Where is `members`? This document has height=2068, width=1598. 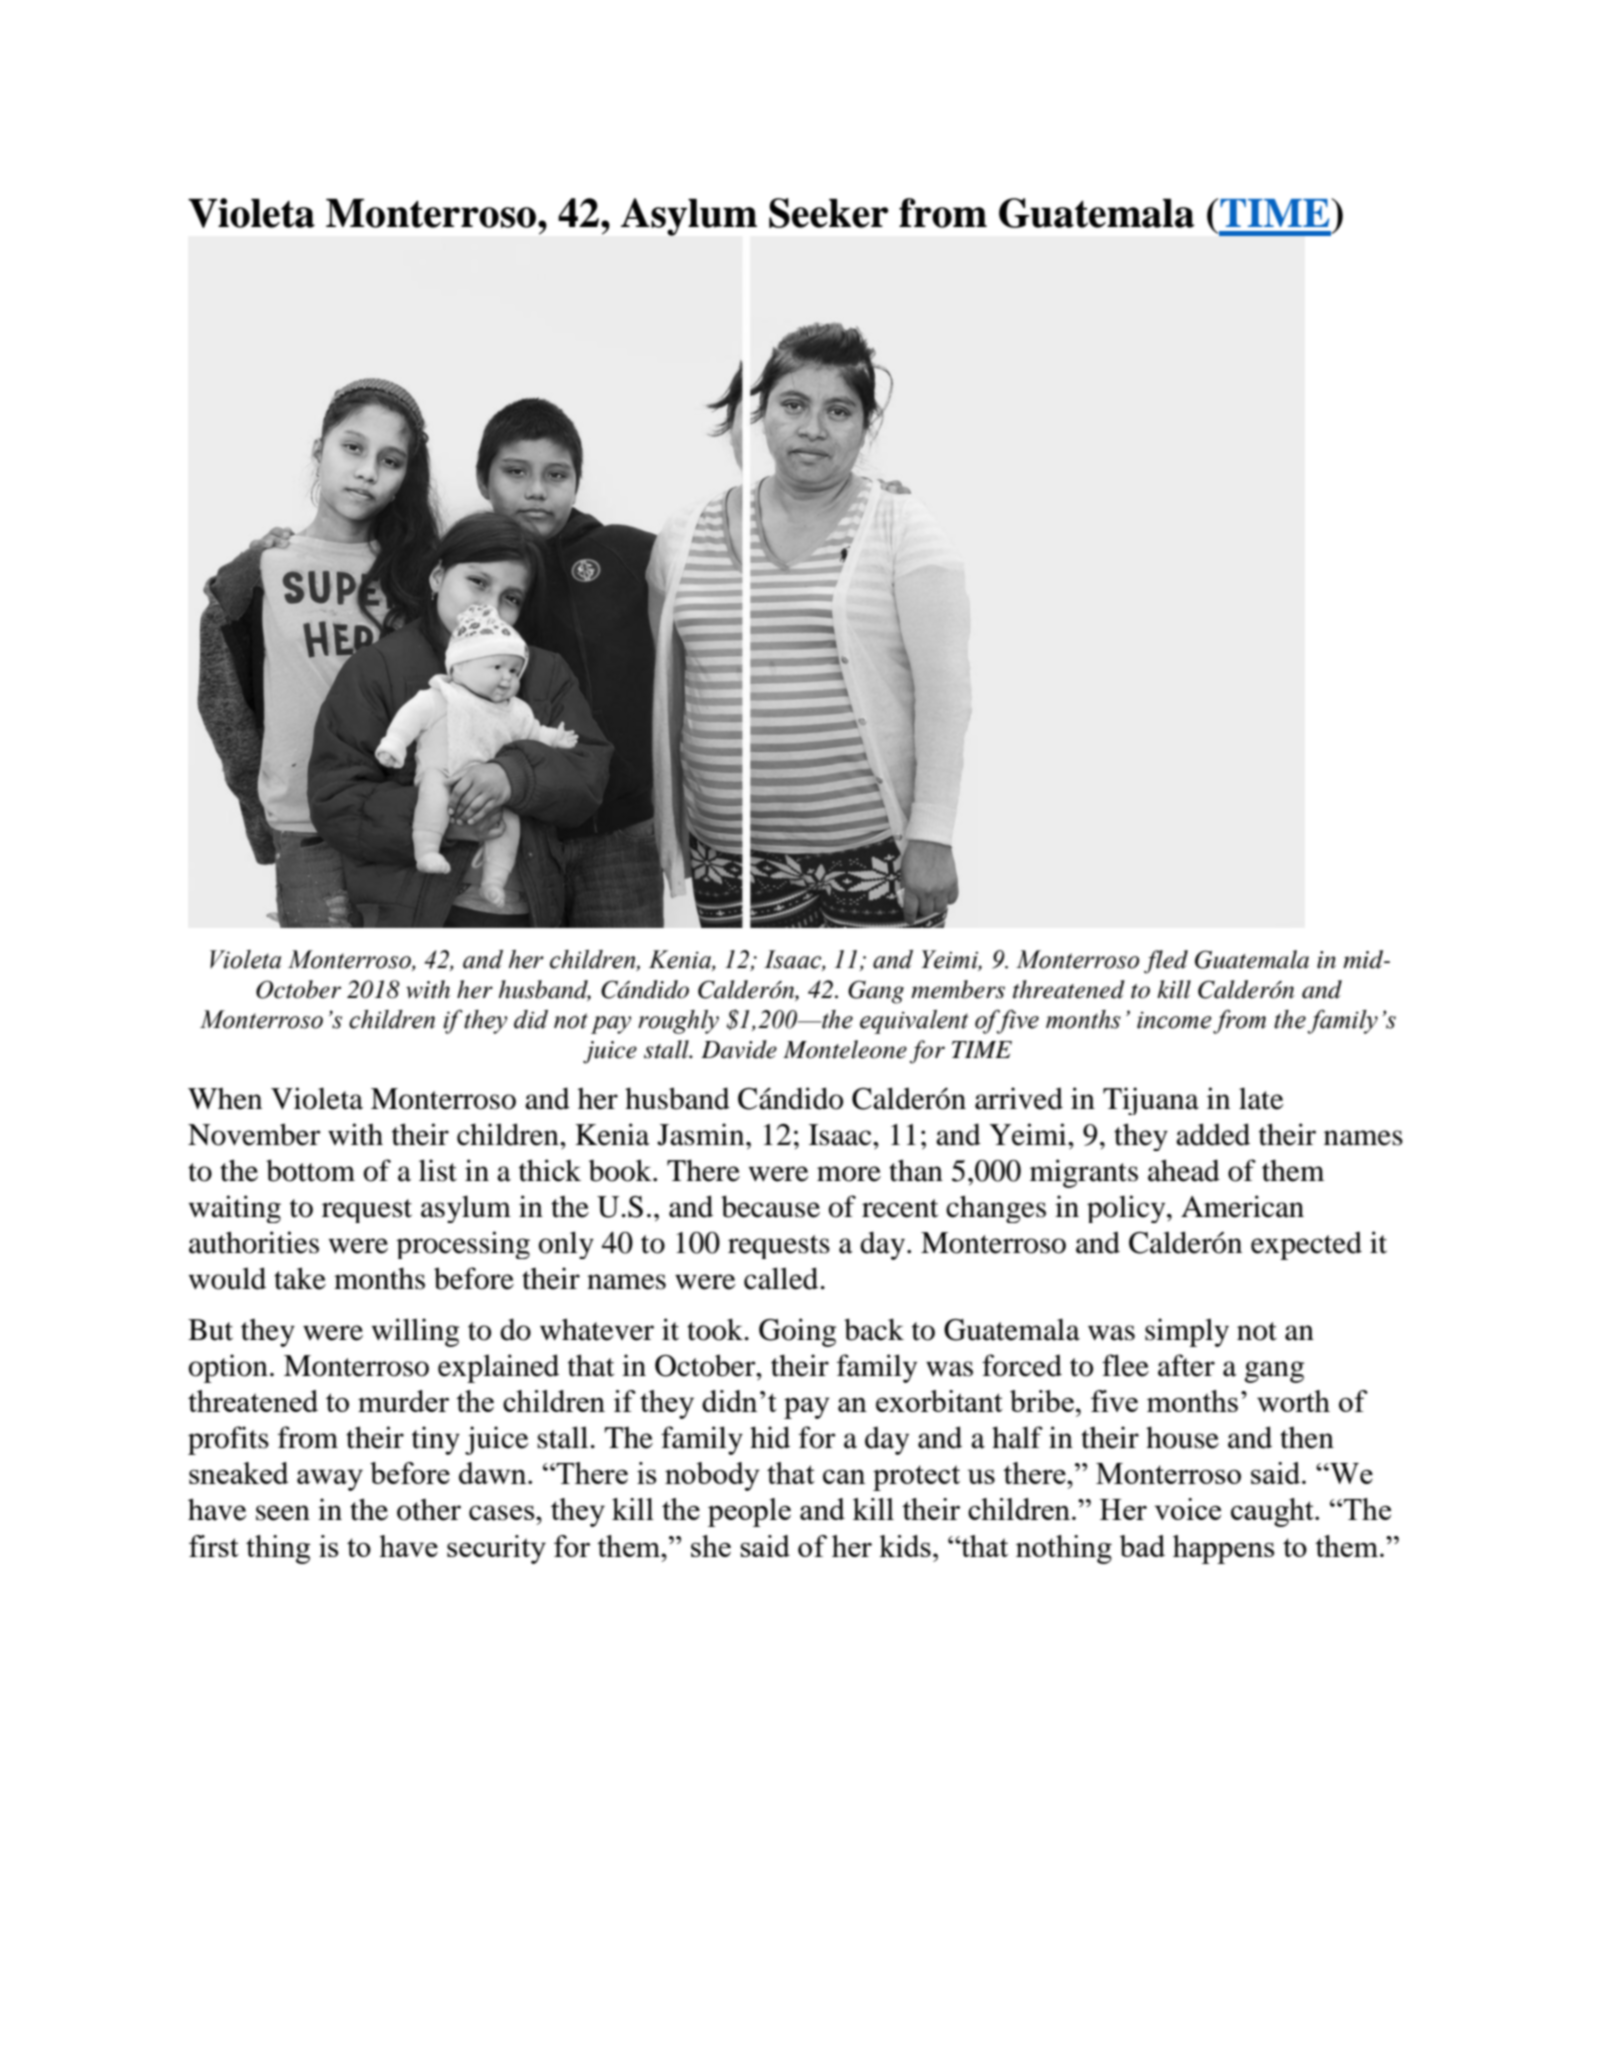
members is located at coordinates (958, 989).
